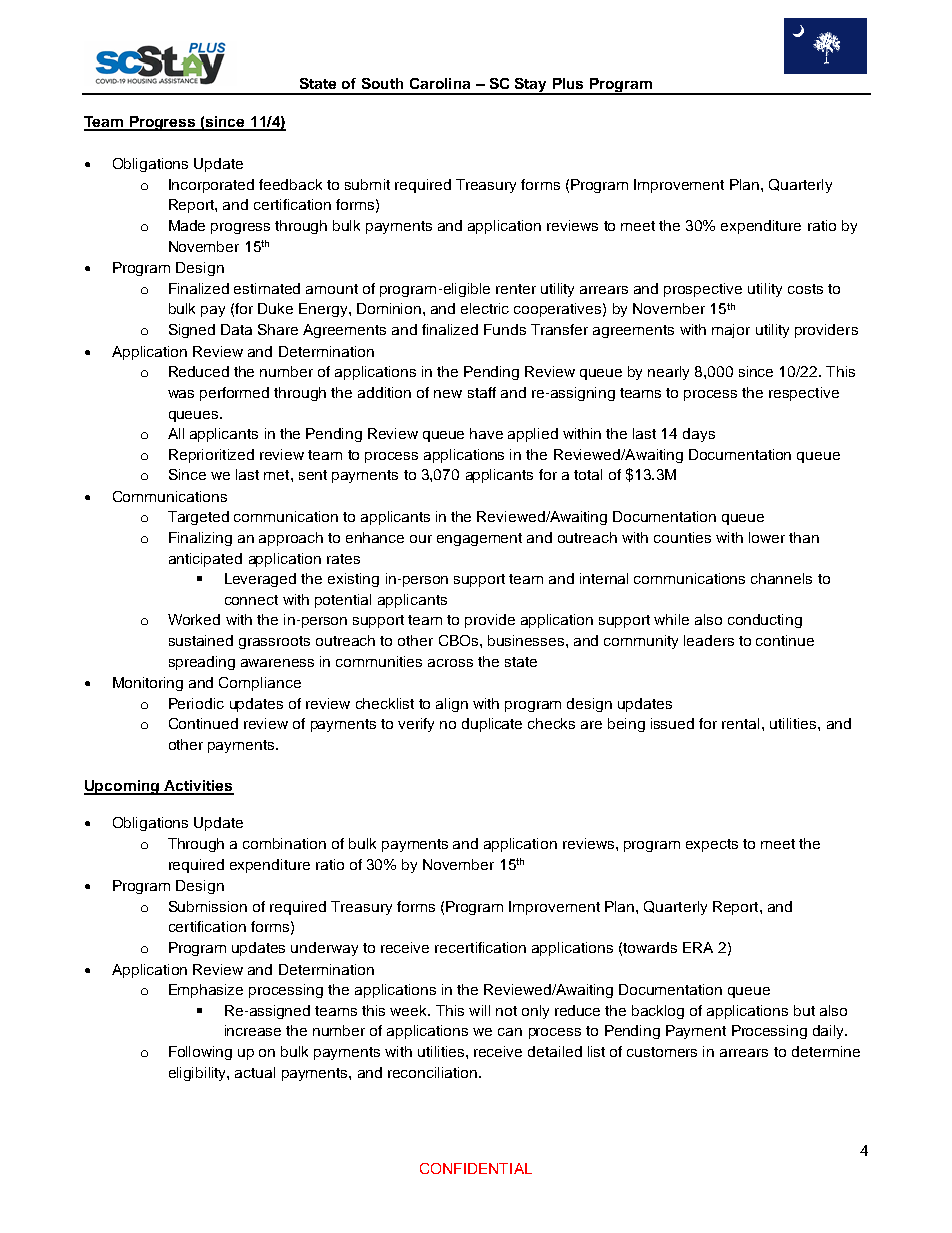 The image size is (952, 1233). What do you see at coordinates (485, 308) in the page?
I see `electric` at bounding box center [485, 308].
